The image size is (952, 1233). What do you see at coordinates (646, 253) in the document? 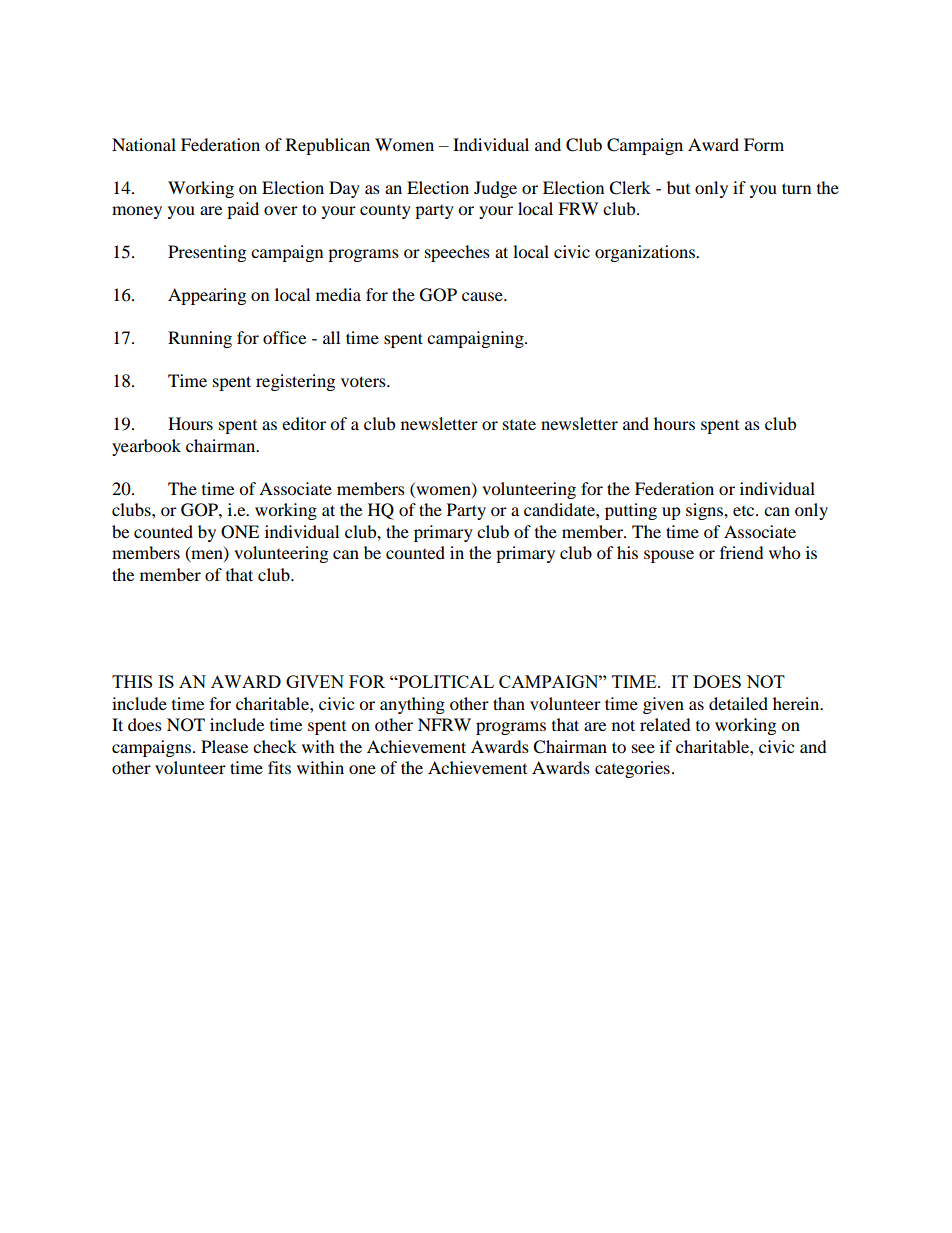
I see `organizations` at bounding box center [646, 253].
